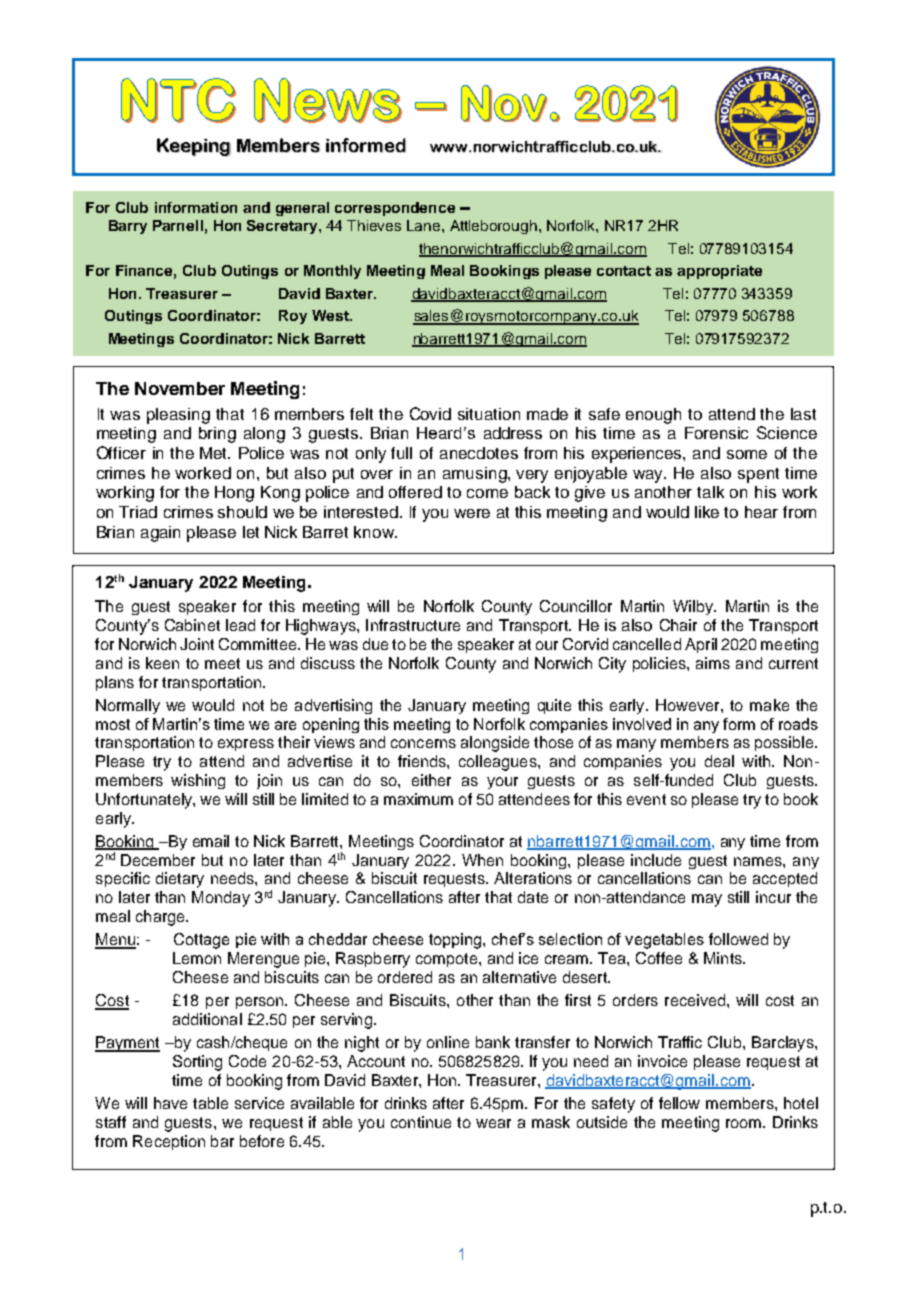 The height and width of the image is (1308, 924). What do you see at coordinates (421, 1122) in the image?
I see `continue` at bounding box center [421, 1122].
